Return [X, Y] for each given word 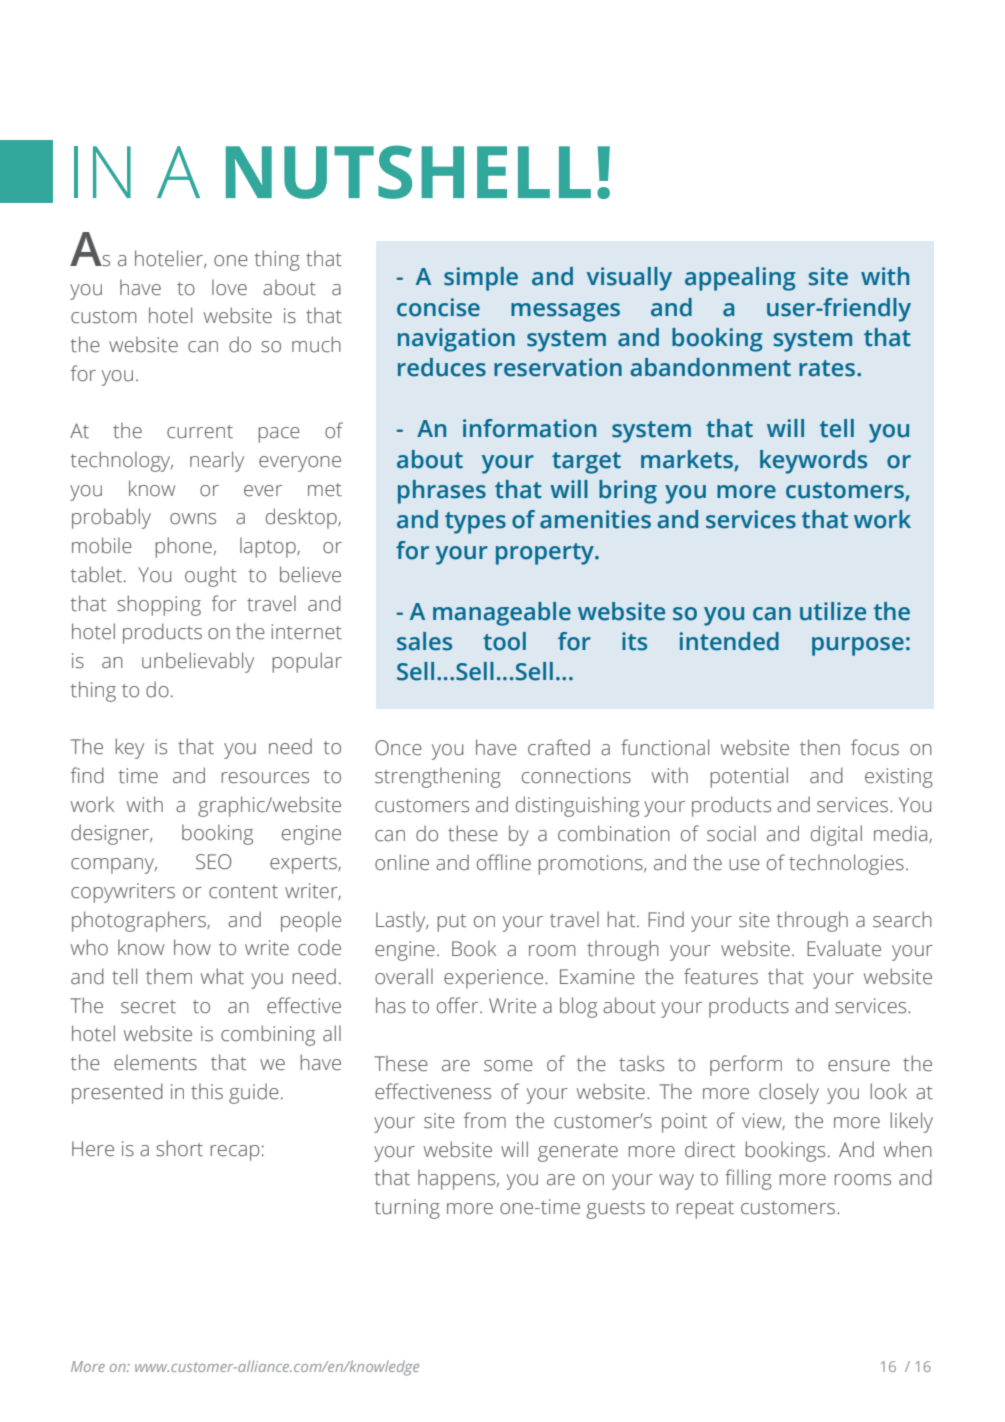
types [475, 523]
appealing [740, 279]
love [229, 287]
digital [836, 835]
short [179, 1148]
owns [193, 519]
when [908, 1149]
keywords [813, 462]
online [402, 862]
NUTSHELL [408, 172]
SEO [213, 862]
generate [578, 1153]
